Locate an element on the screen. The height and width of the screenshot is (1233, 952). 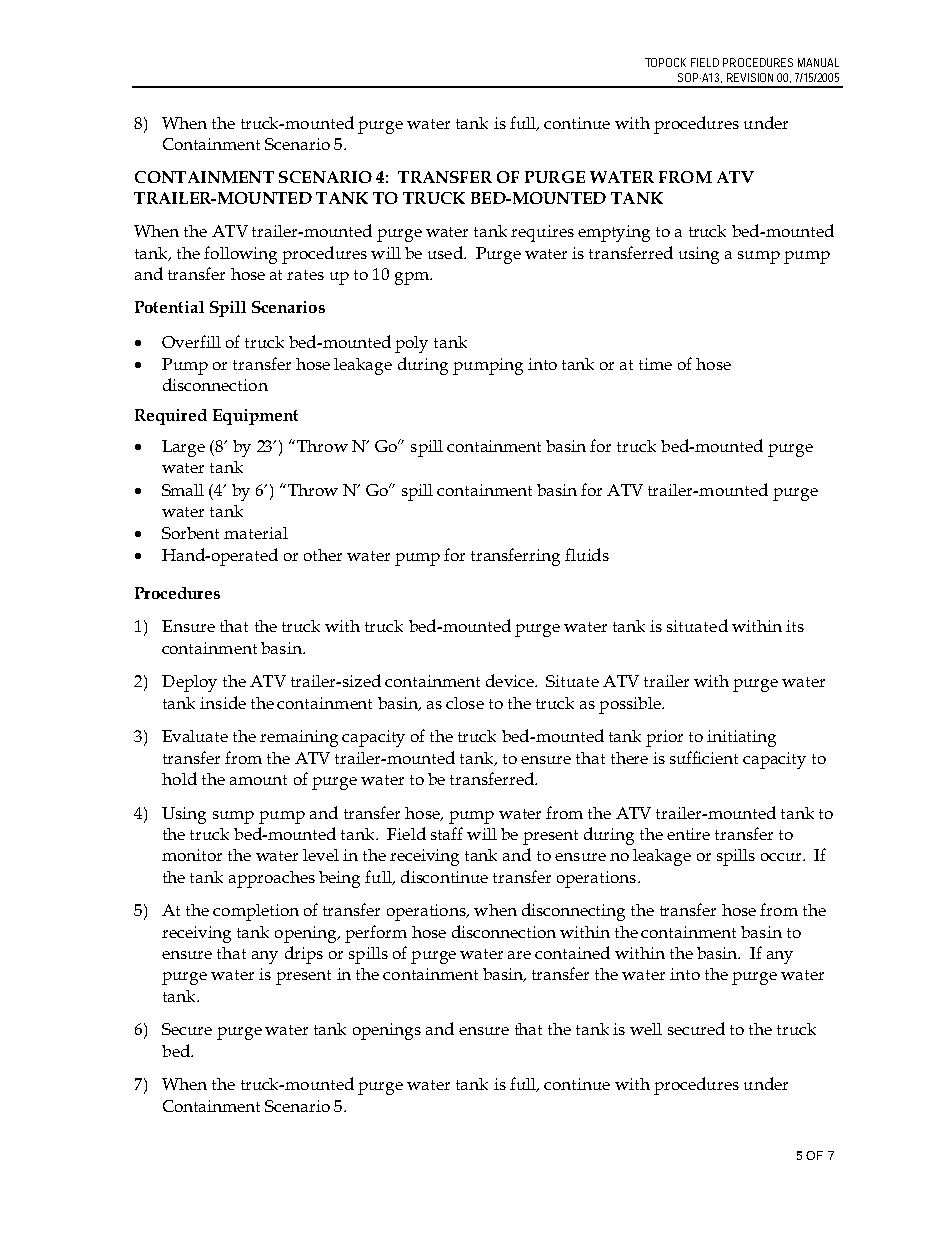
drips is located at coordinates (304, 955).
